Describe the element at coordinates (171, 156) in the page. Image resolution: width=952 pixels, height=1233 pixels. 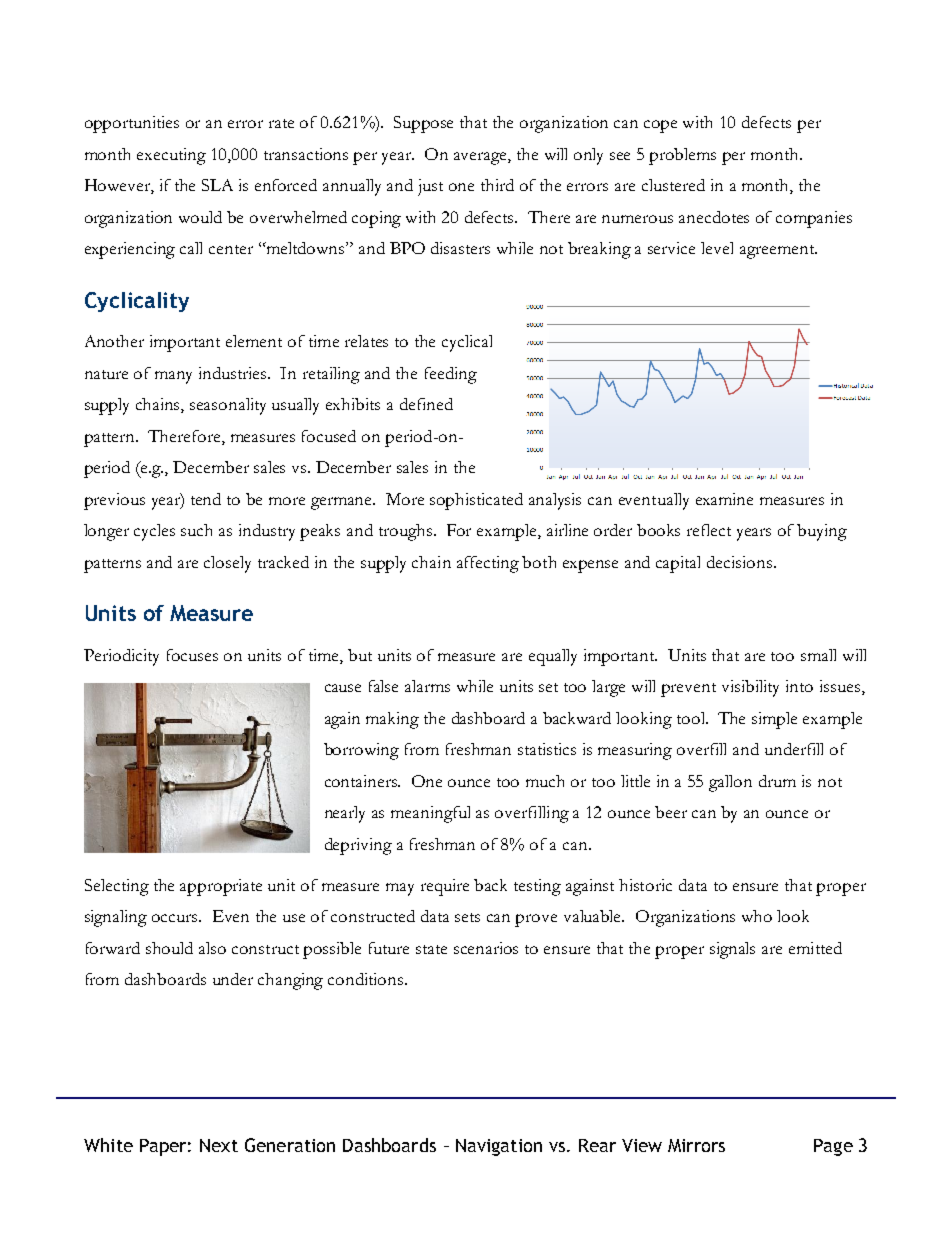
I see `executing` at that location.
